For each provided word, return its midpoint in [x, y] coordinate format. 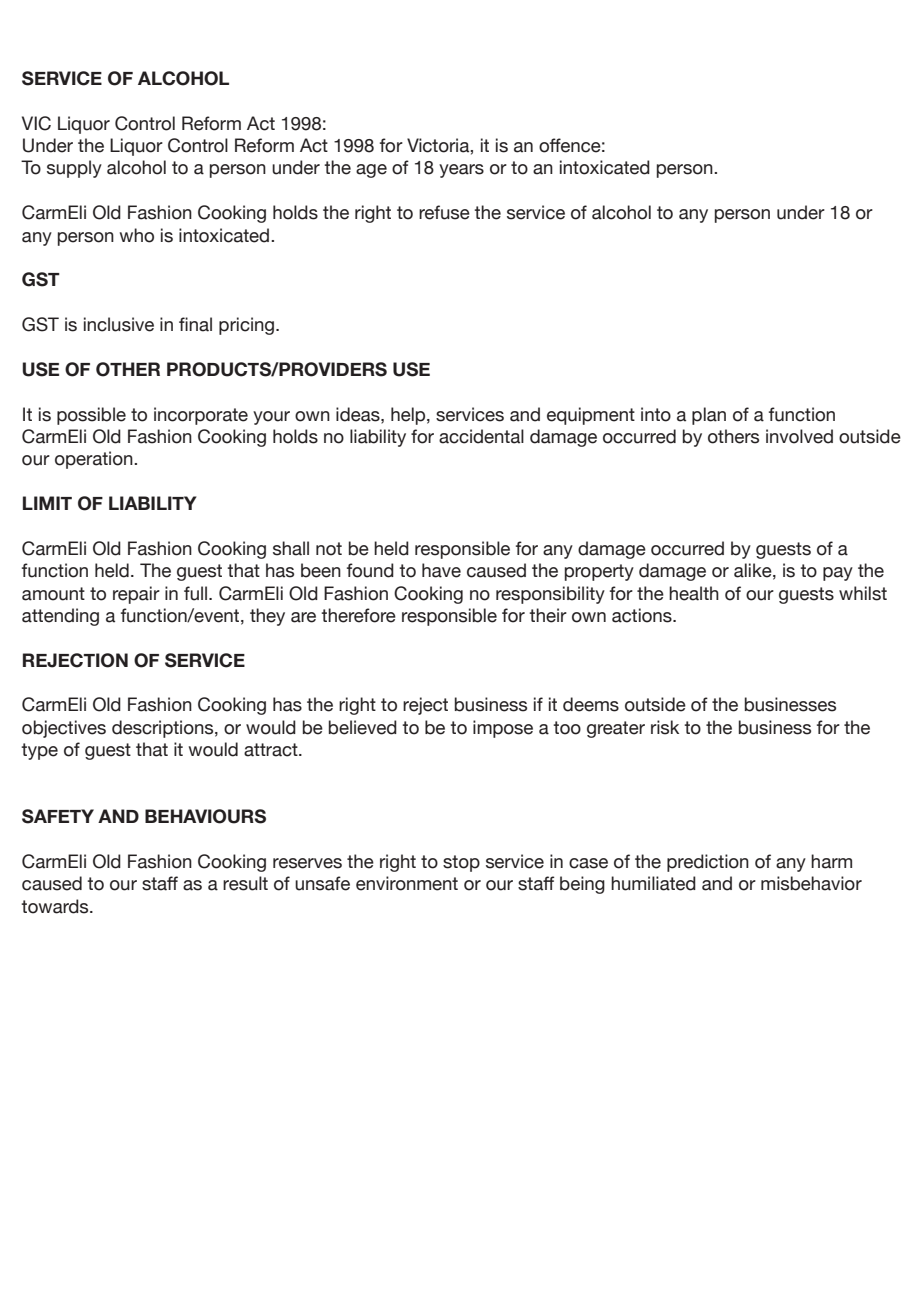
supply [74, 169]
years [461, 171]
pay [838, 574]
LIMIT [47, 503]
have [441, 570]
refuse [444, 212]
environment [407, 883]
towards [56, 906]
